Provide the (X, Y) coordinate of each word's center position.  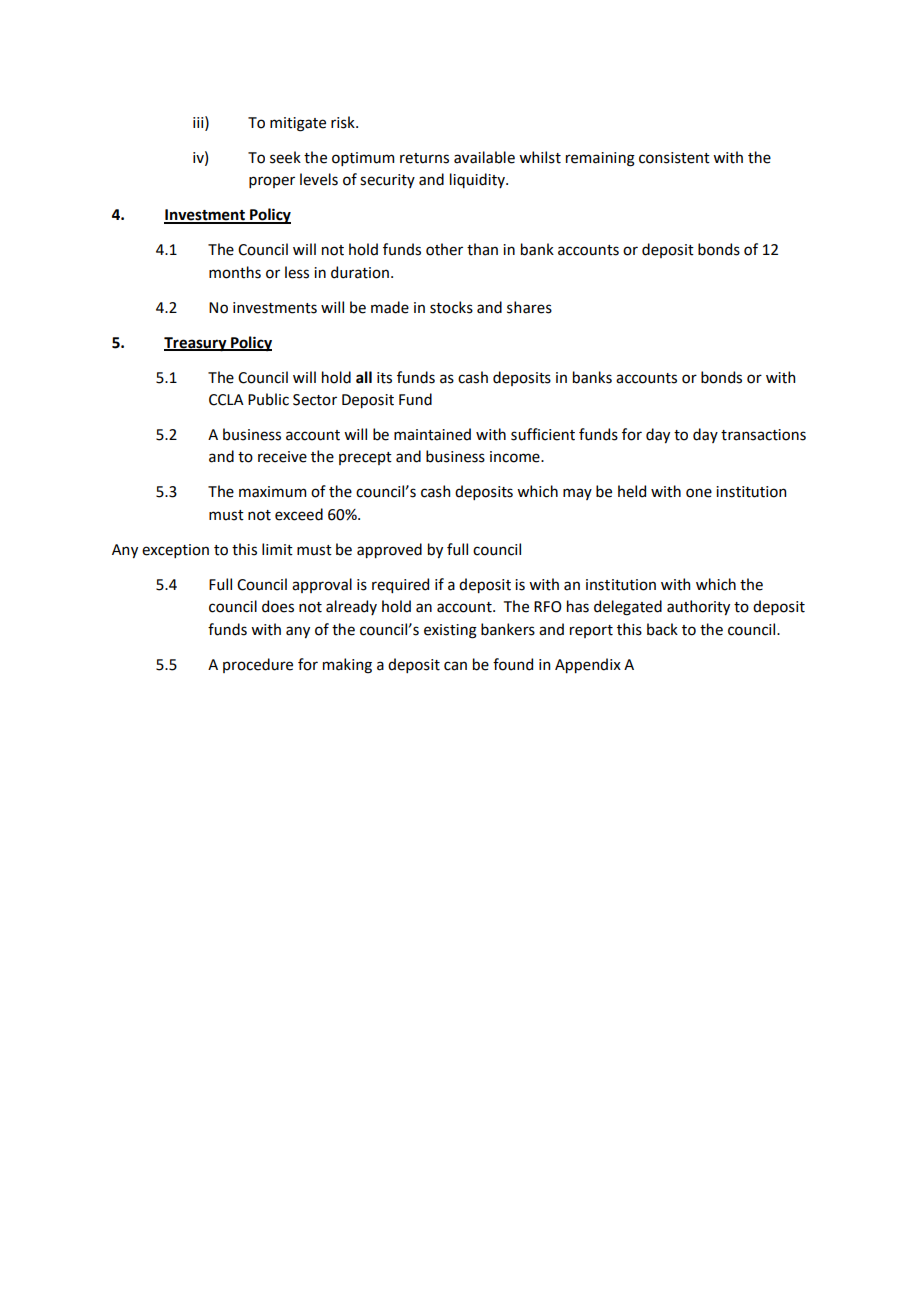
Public (268, 399)
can (455, 666)
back (662, 629)
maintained (432, 434)
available (484, 157)
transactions (763, 435)
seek (285, 157)
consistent (674, 158)
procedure (258, 665)
